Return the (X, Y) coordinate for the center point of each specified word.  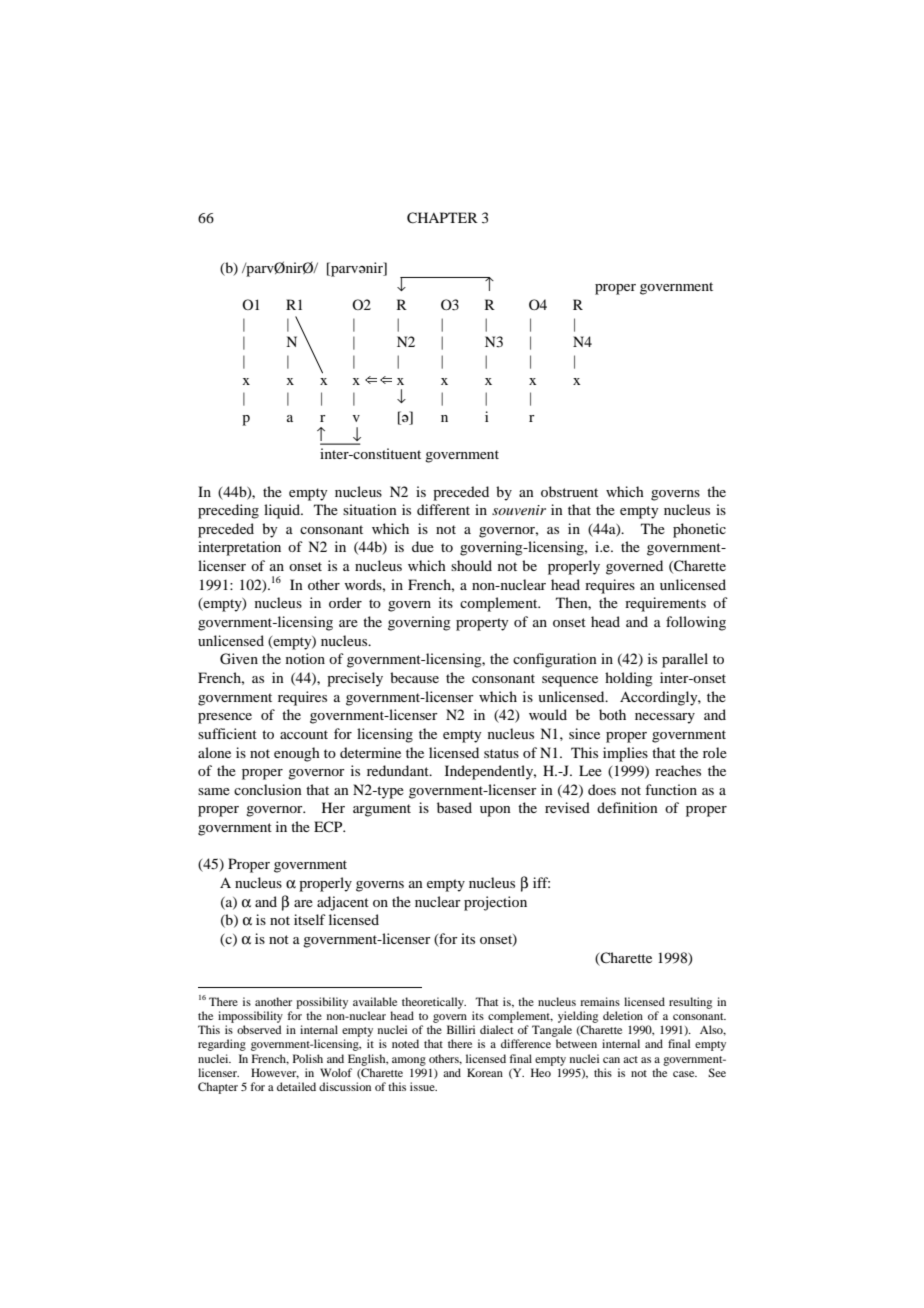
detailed (296, 1086)
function (671, 789)
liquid (283, 511)
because (414, 677)
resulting (690, 1003)
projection (495, 903)
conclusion (268, 789)
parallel (685, 660)
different (443, 509)
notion (305, 658)
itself (310, 919)
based (454, 807)
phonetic (699, 530)
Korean (485, 1072)
